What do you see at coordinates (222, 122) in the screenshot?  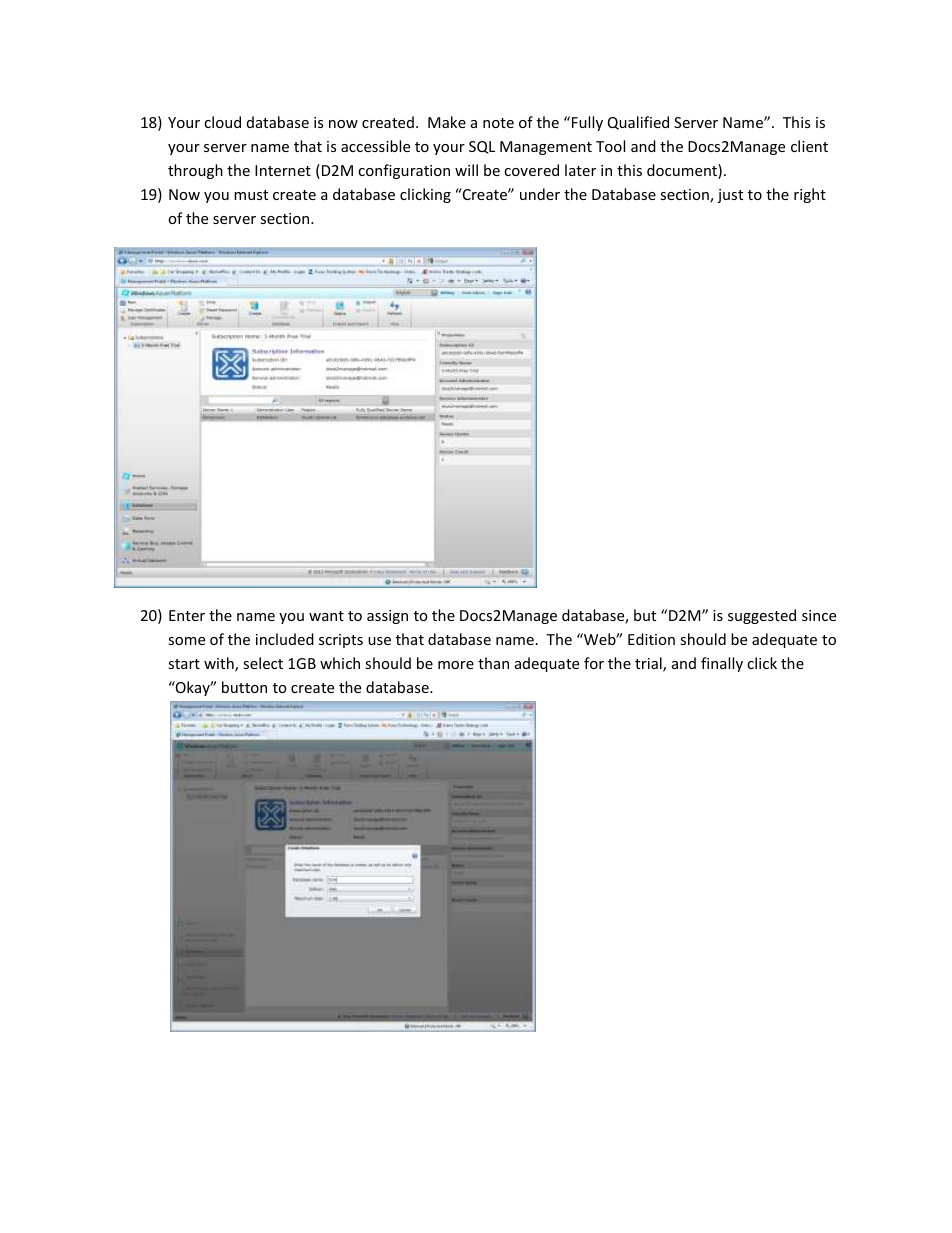 I see `cloud` at bounding box center [222, 122].
